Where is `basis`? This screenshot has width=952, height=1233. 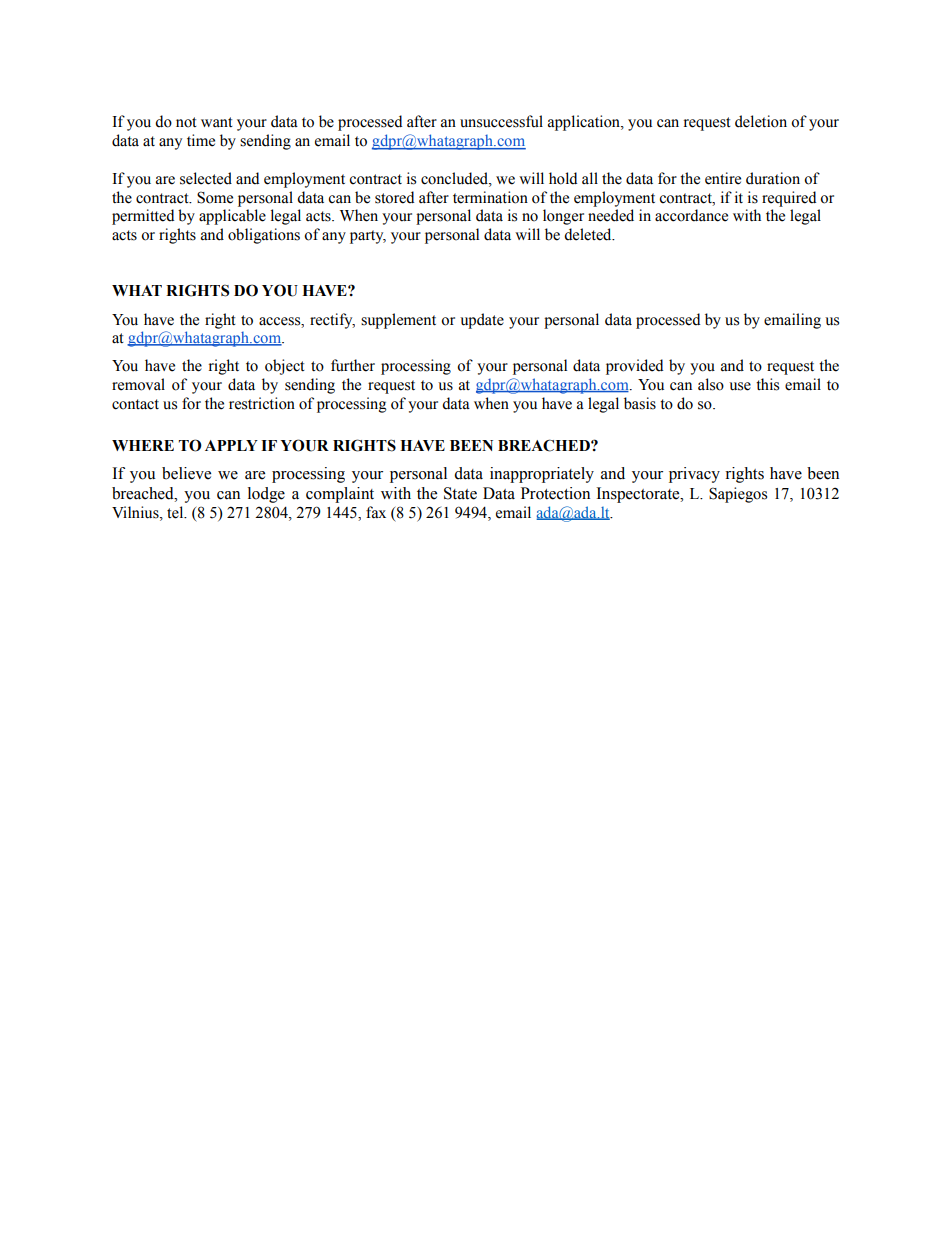 basis is located at coordinates (640, 403).
